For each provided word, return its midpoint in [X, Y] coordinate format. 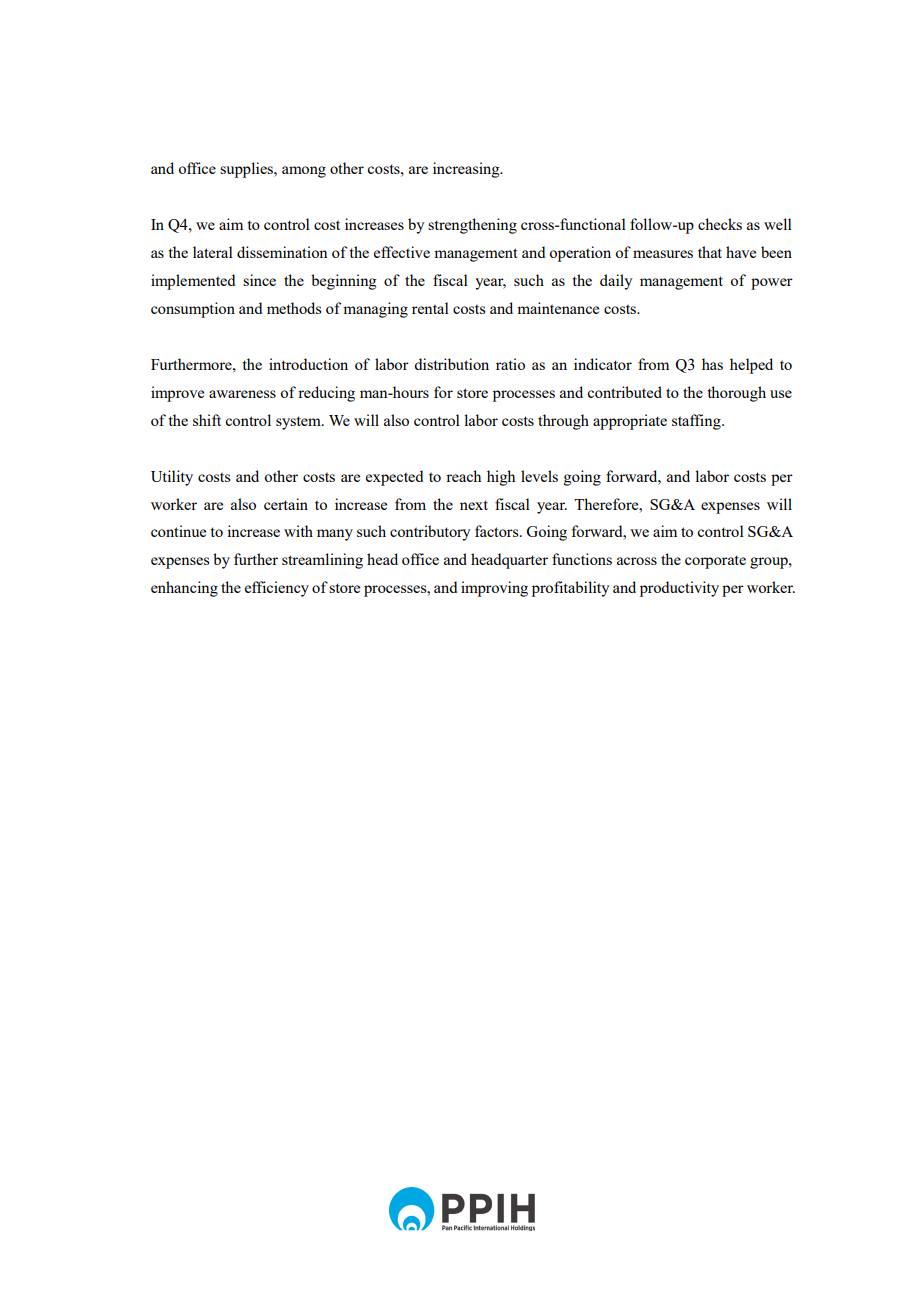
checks [720, 224]
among [304, 172]
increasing [467, 170]
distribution [451, 364]
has [712, 364]
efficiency [277, 589]
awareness [242, 394]
